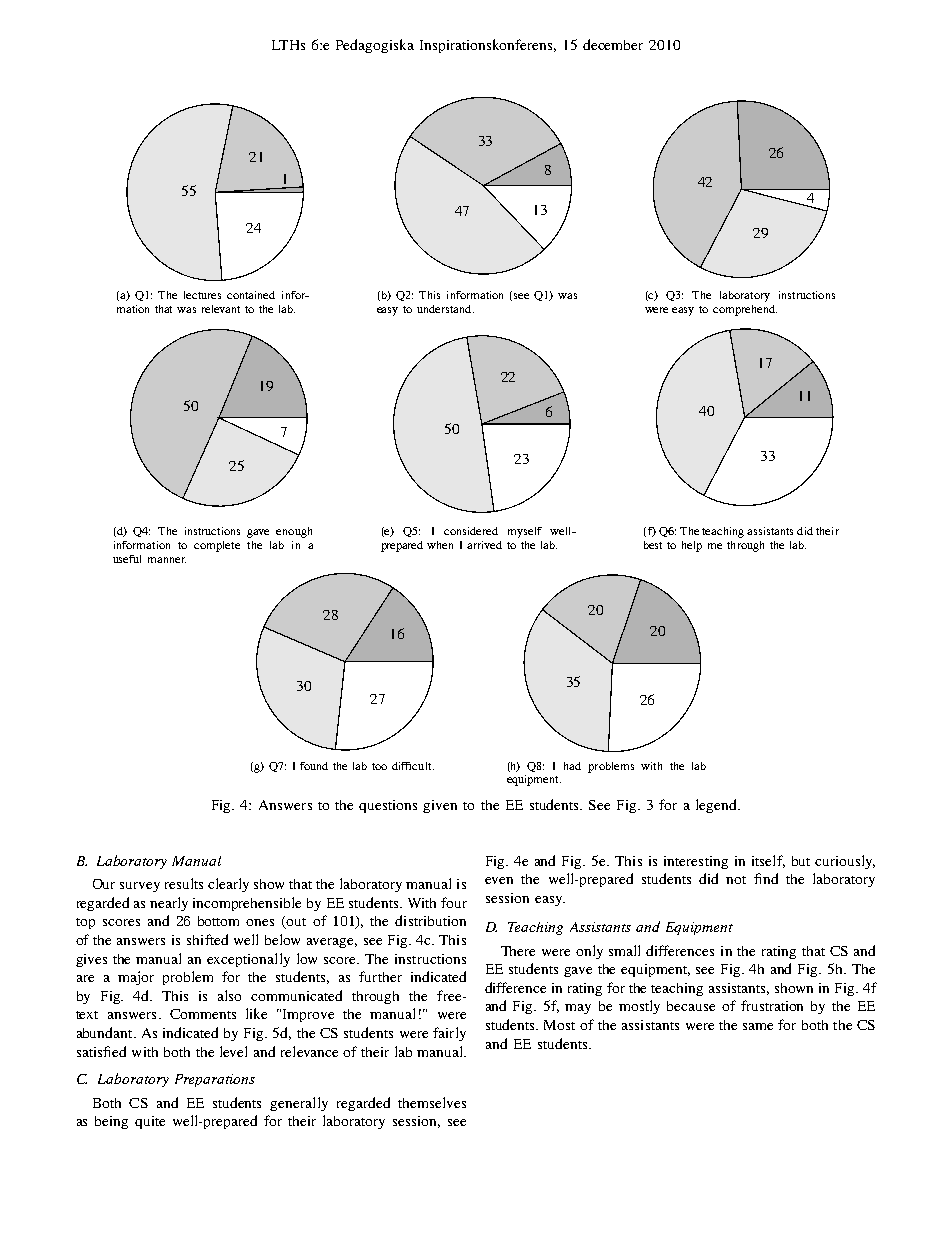 The height and width of the document is (1233, 952). Describe the element at coordinates (745, 310) in the document. I see `comprehend` at that location.
